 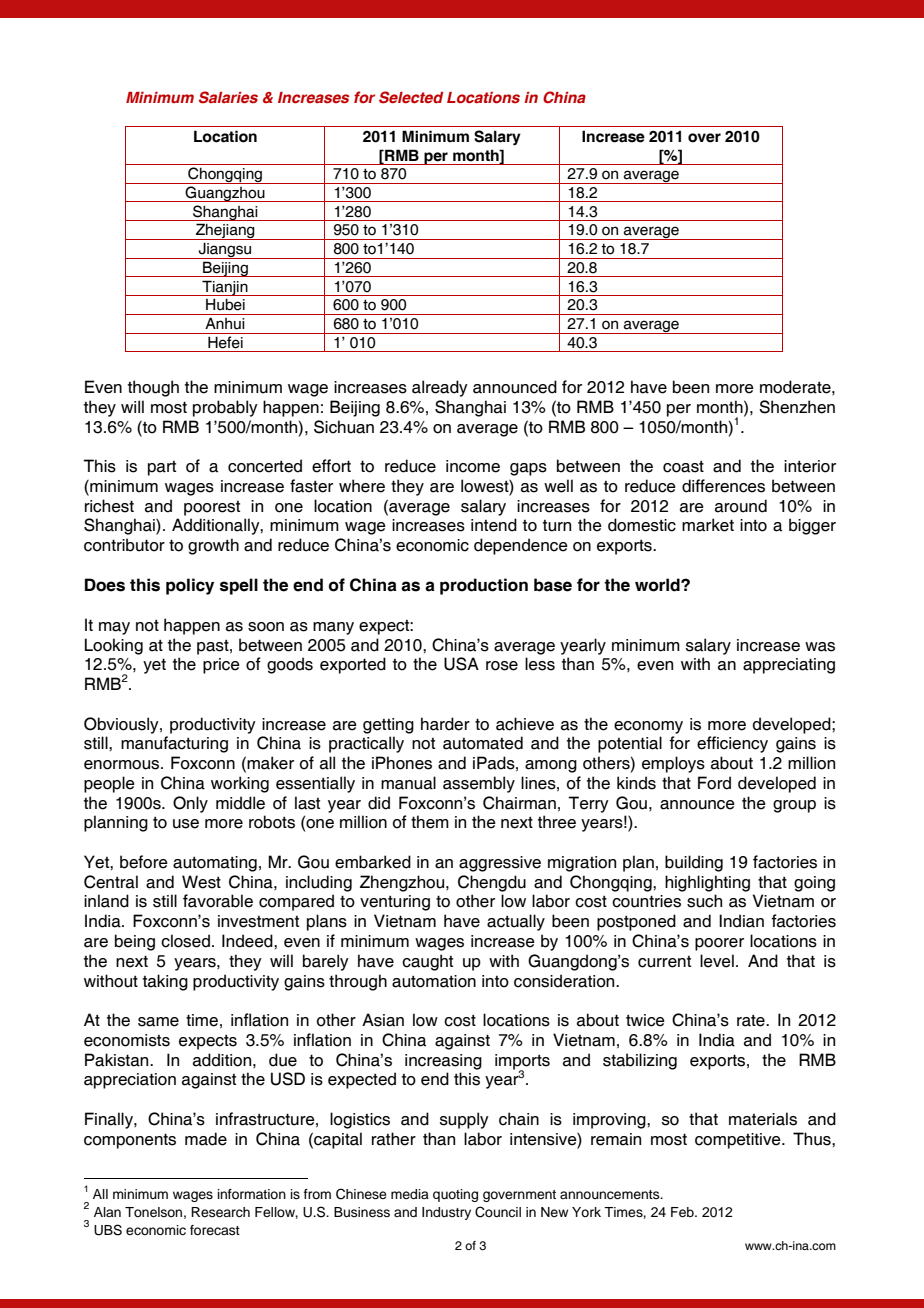 I want to click on Shenzhen, so click(x=797, y=407).
